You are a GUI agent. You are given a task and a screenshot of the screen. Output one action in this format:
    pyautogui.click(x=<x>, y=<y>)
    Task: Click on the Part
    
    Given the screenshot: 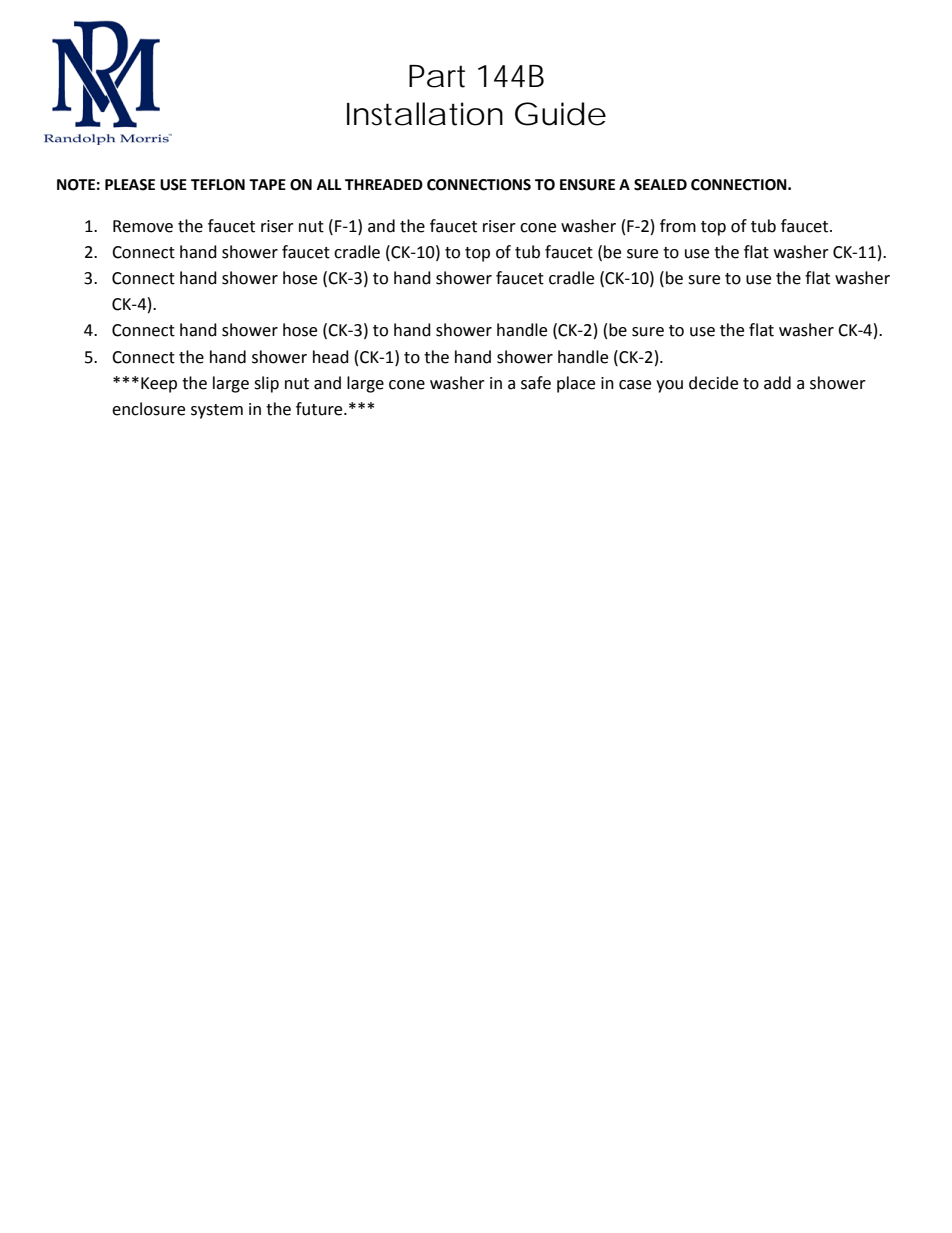 What is the action you would take?
    pyautogui.click(x=437, y=76)
